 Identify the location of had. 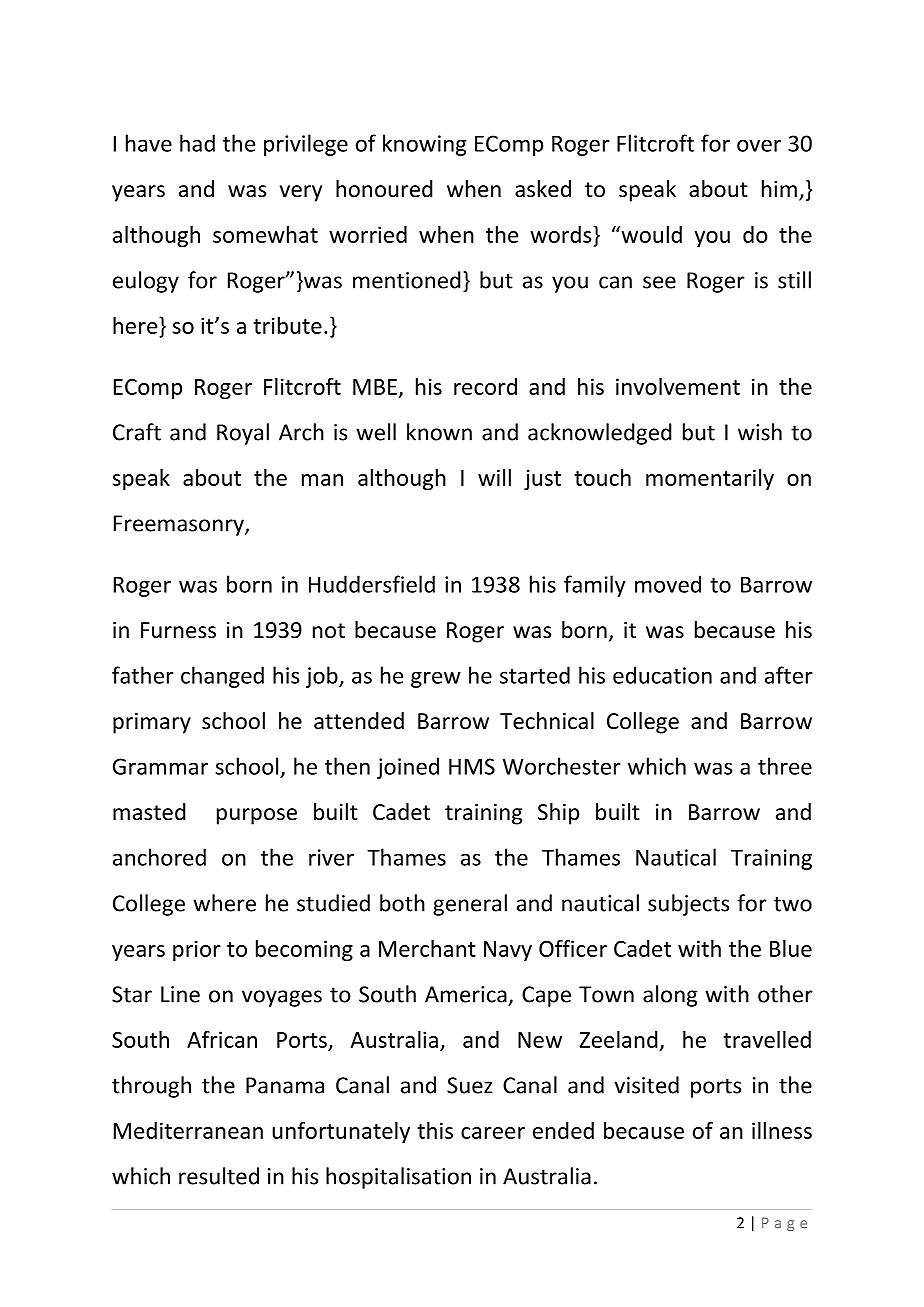
(197, 143).
